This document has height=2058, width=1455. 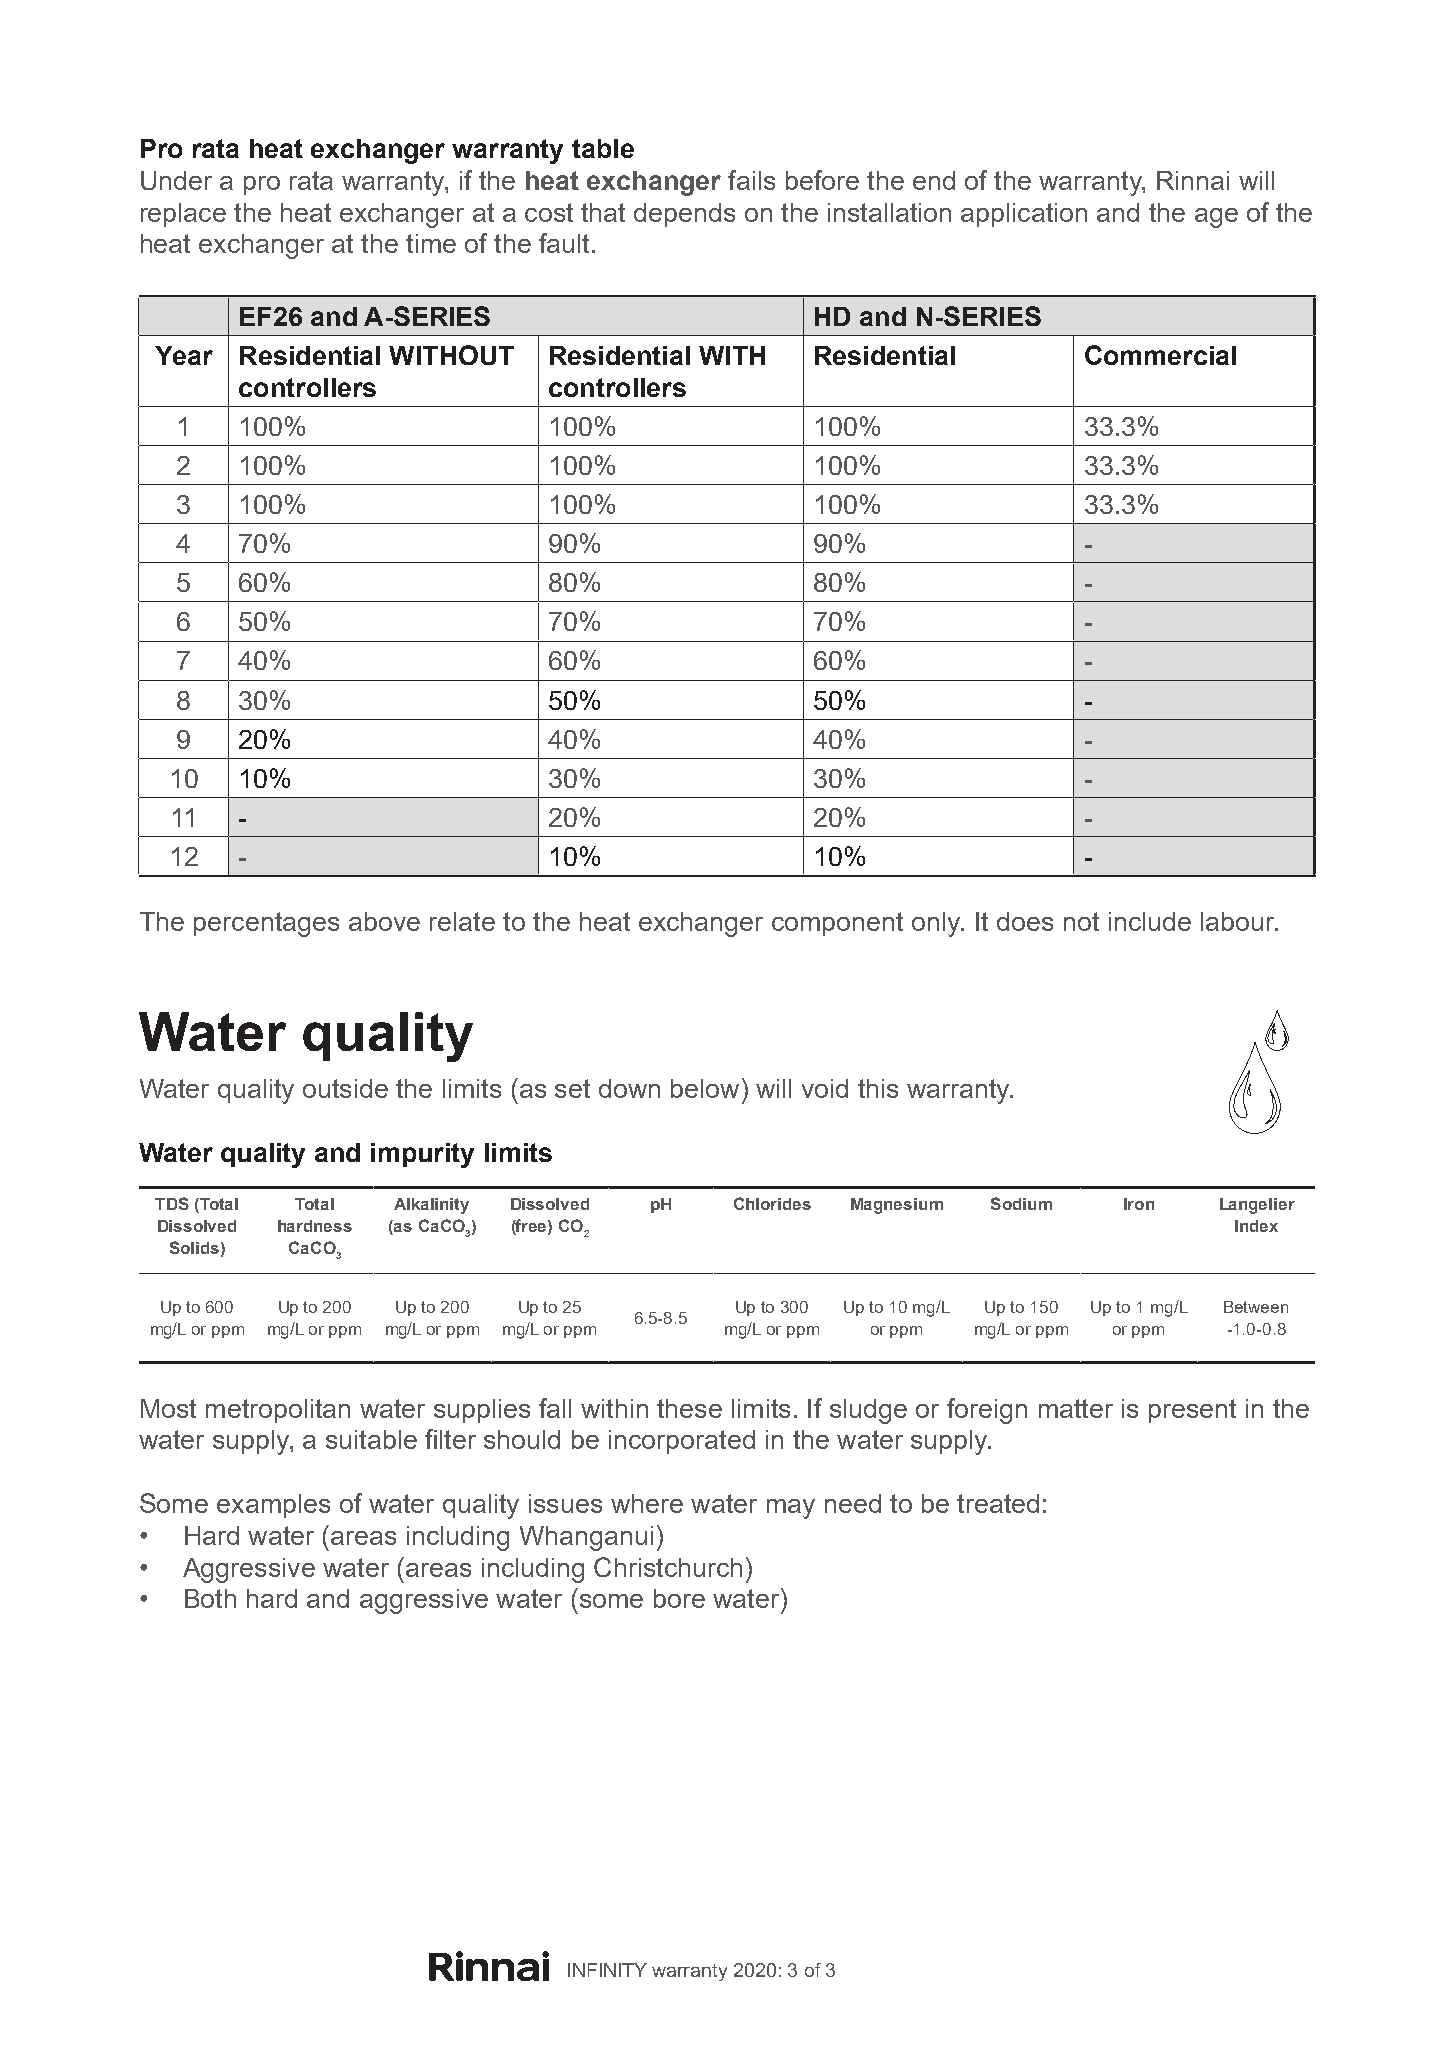 I want to click on application, so click(x=1024, y=215).
